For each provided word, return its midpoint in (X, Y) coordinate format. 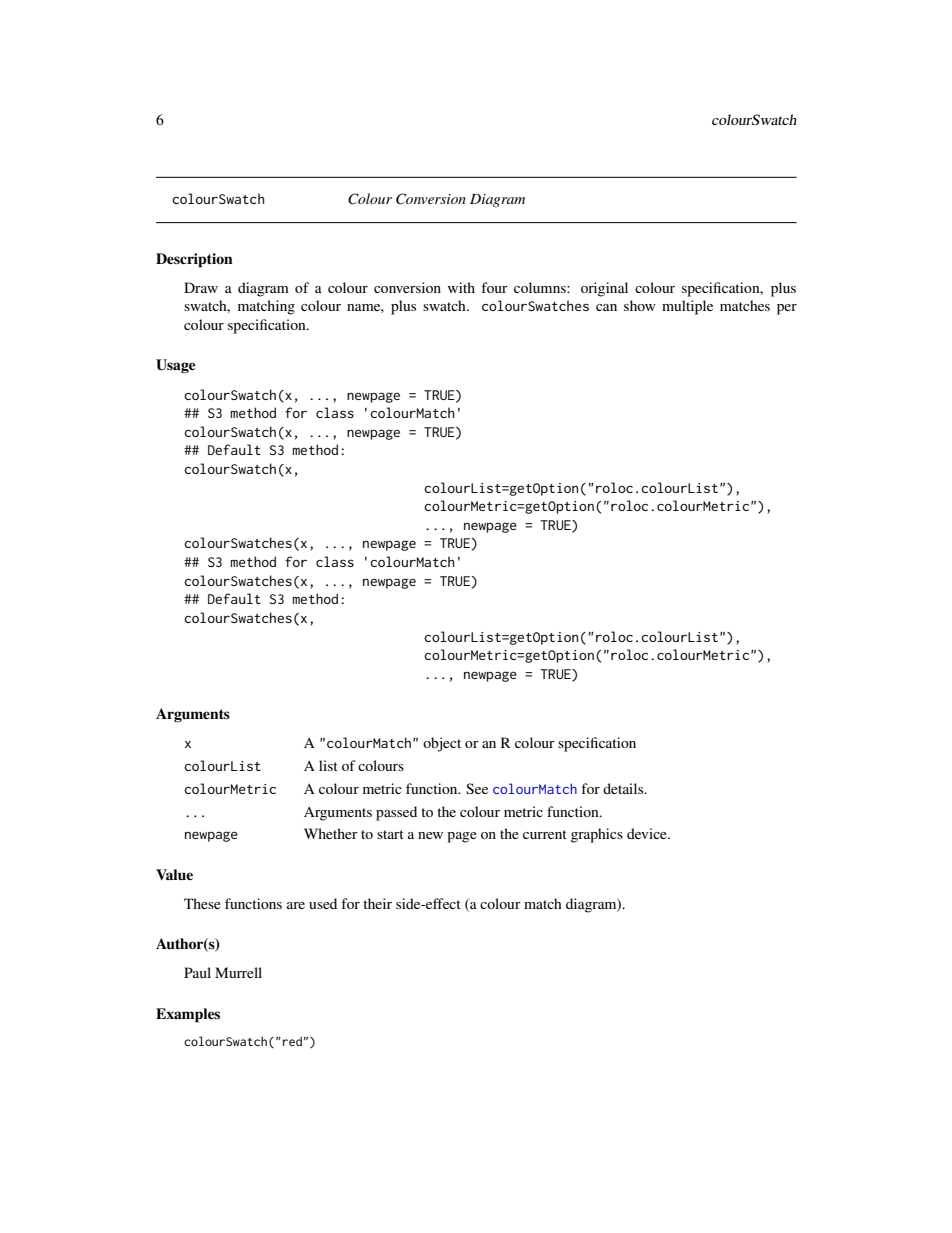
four (494, 287)
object (442, 744)
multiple (687, 307)
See (477, 788)
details (624, 788)
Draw (201, 287)
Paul (197, 972)
